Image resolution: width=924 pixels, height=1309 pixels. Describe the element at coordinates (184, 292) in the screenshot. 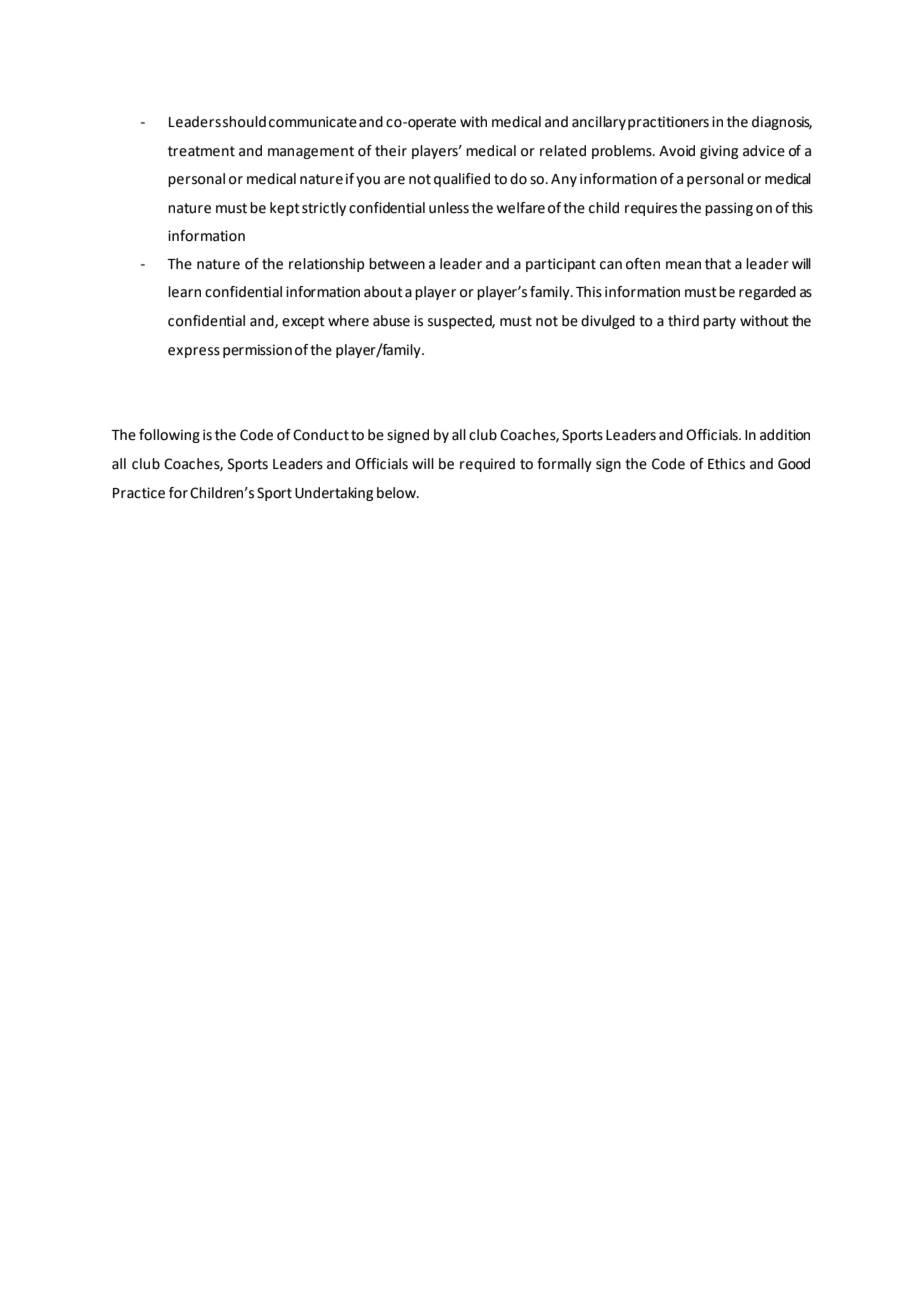

I see `learn` at that location.
